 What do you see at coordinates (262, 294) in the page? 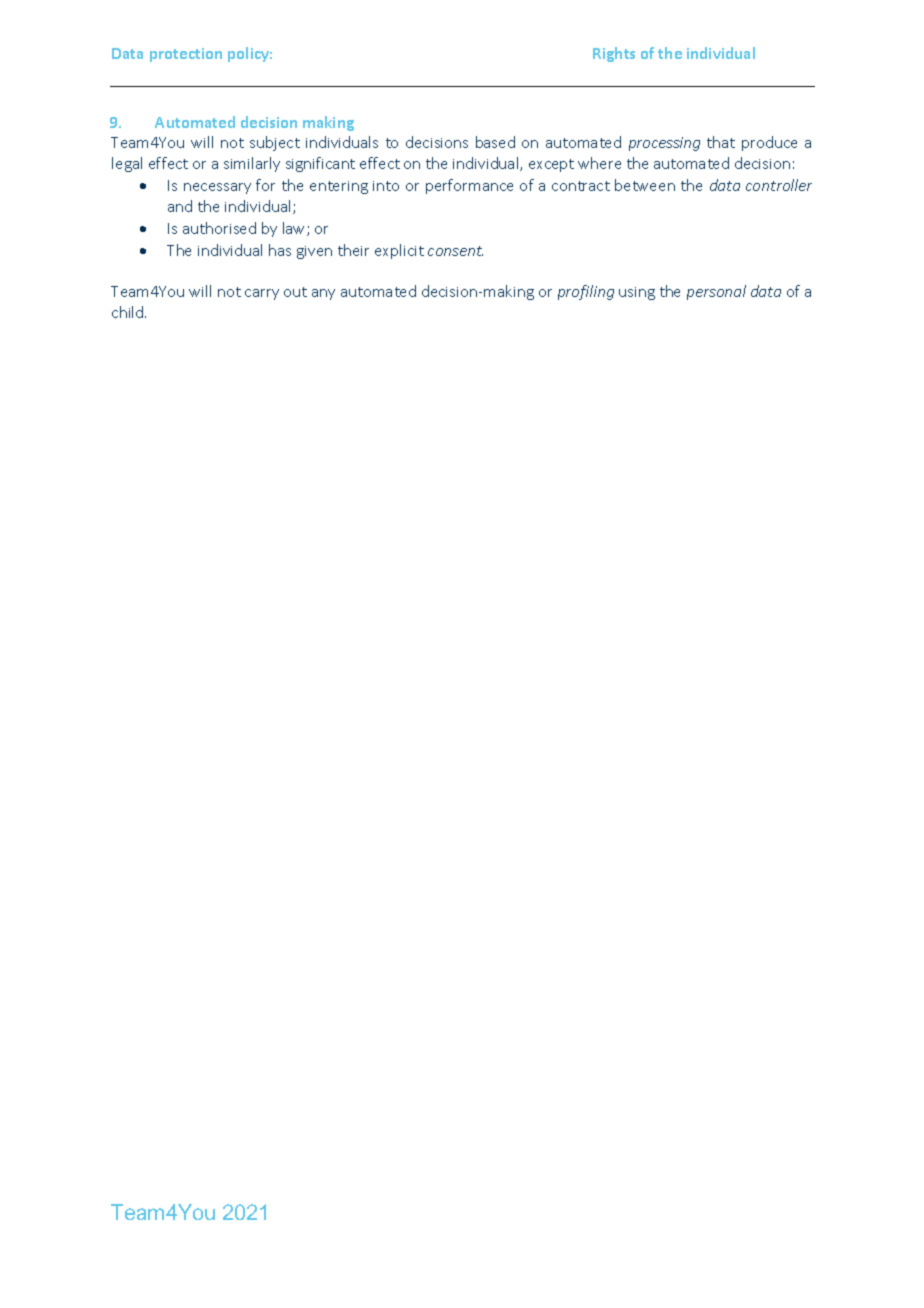
I see `carry` at bounding box center [262, 294].
